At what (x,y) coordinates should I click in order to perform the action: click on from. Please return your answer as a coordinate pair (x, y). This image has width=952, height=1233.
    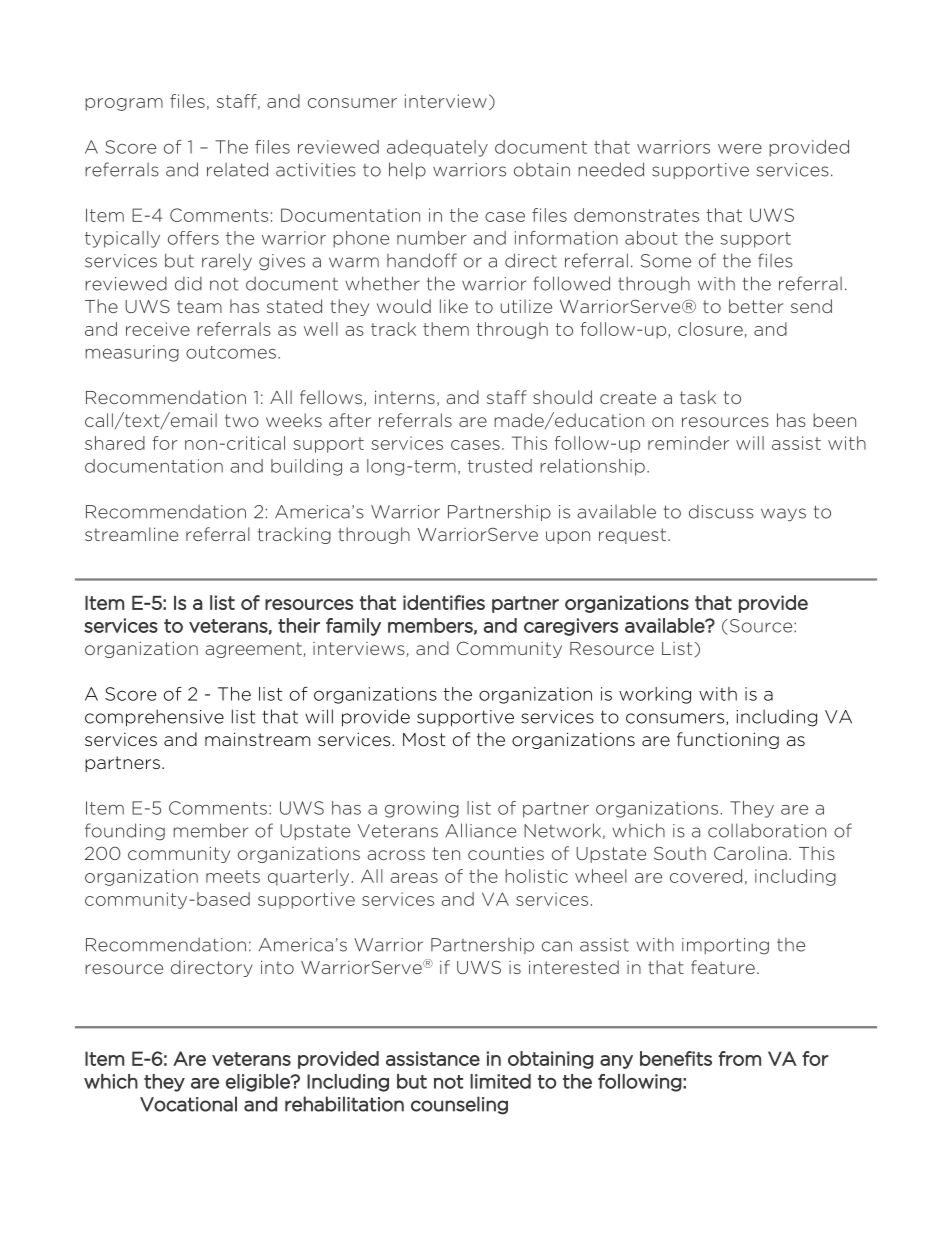
    Looking at the image, I should click on (739, 1058).
